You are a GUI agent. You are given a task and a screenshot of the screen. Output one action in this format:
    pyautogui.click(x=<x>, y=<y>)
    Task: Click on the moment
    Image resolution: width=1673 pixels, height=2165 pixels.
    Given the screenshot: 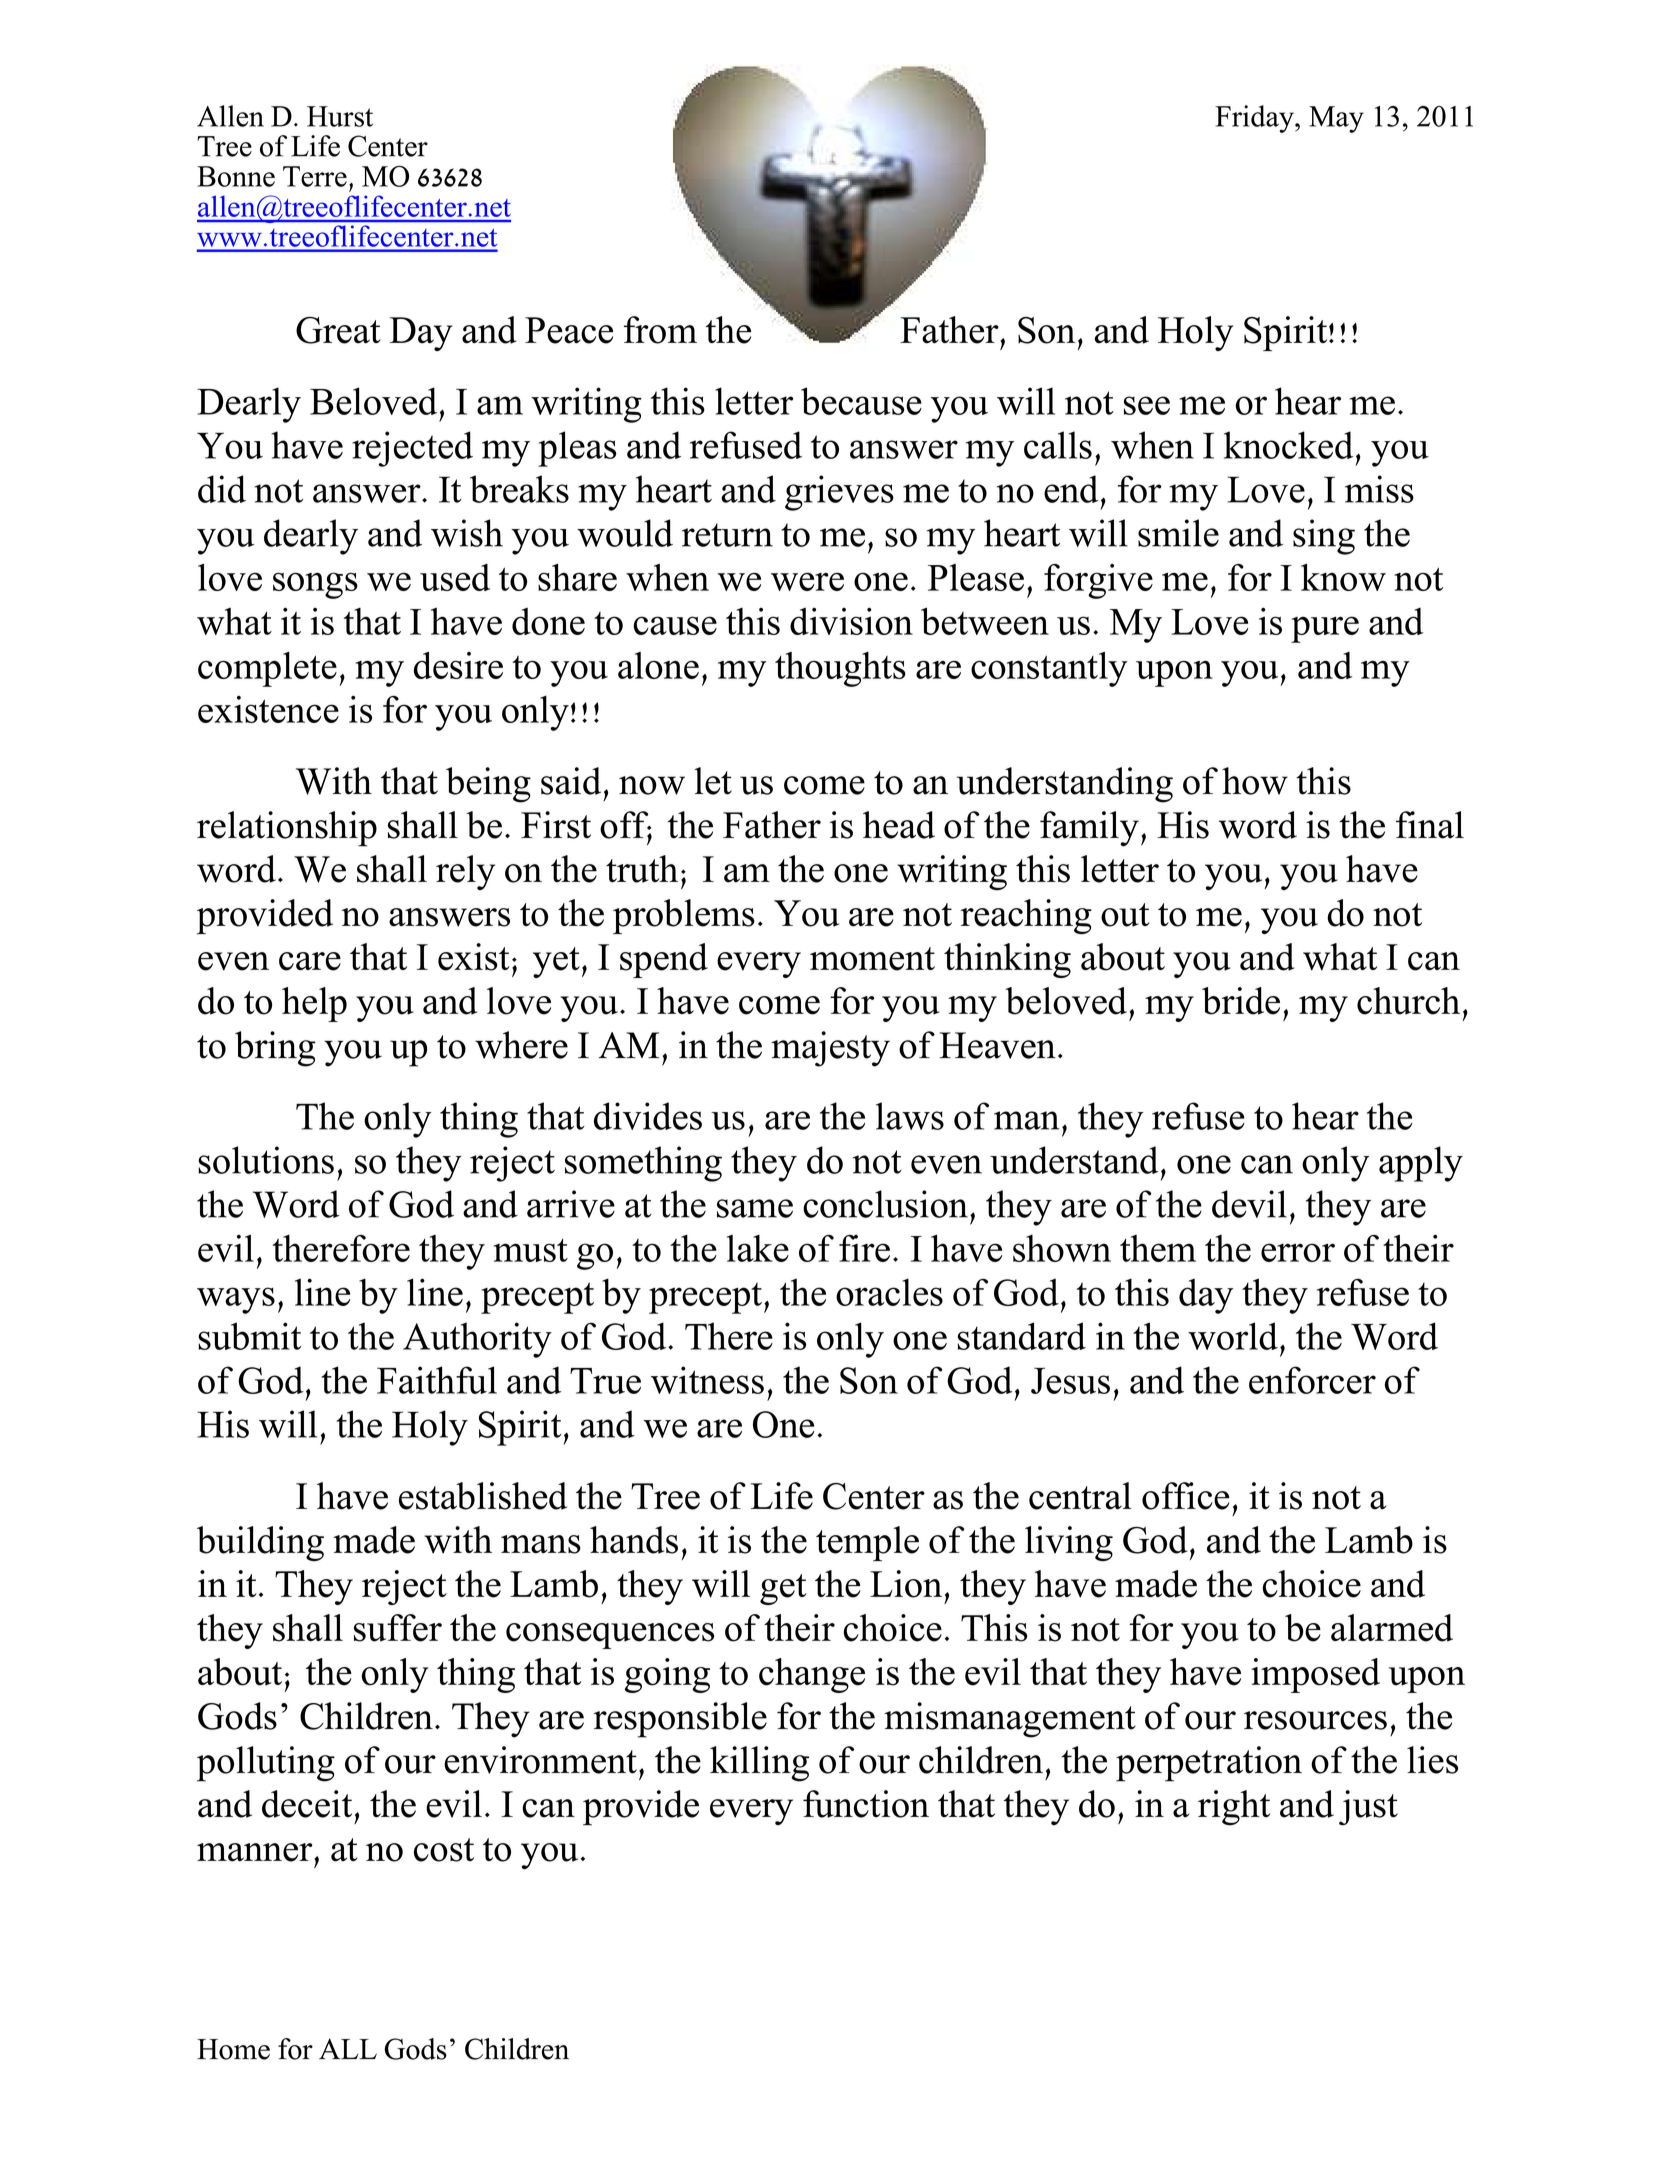 What is the action you would take?
    pyautogui.click(x=872, y=959)
